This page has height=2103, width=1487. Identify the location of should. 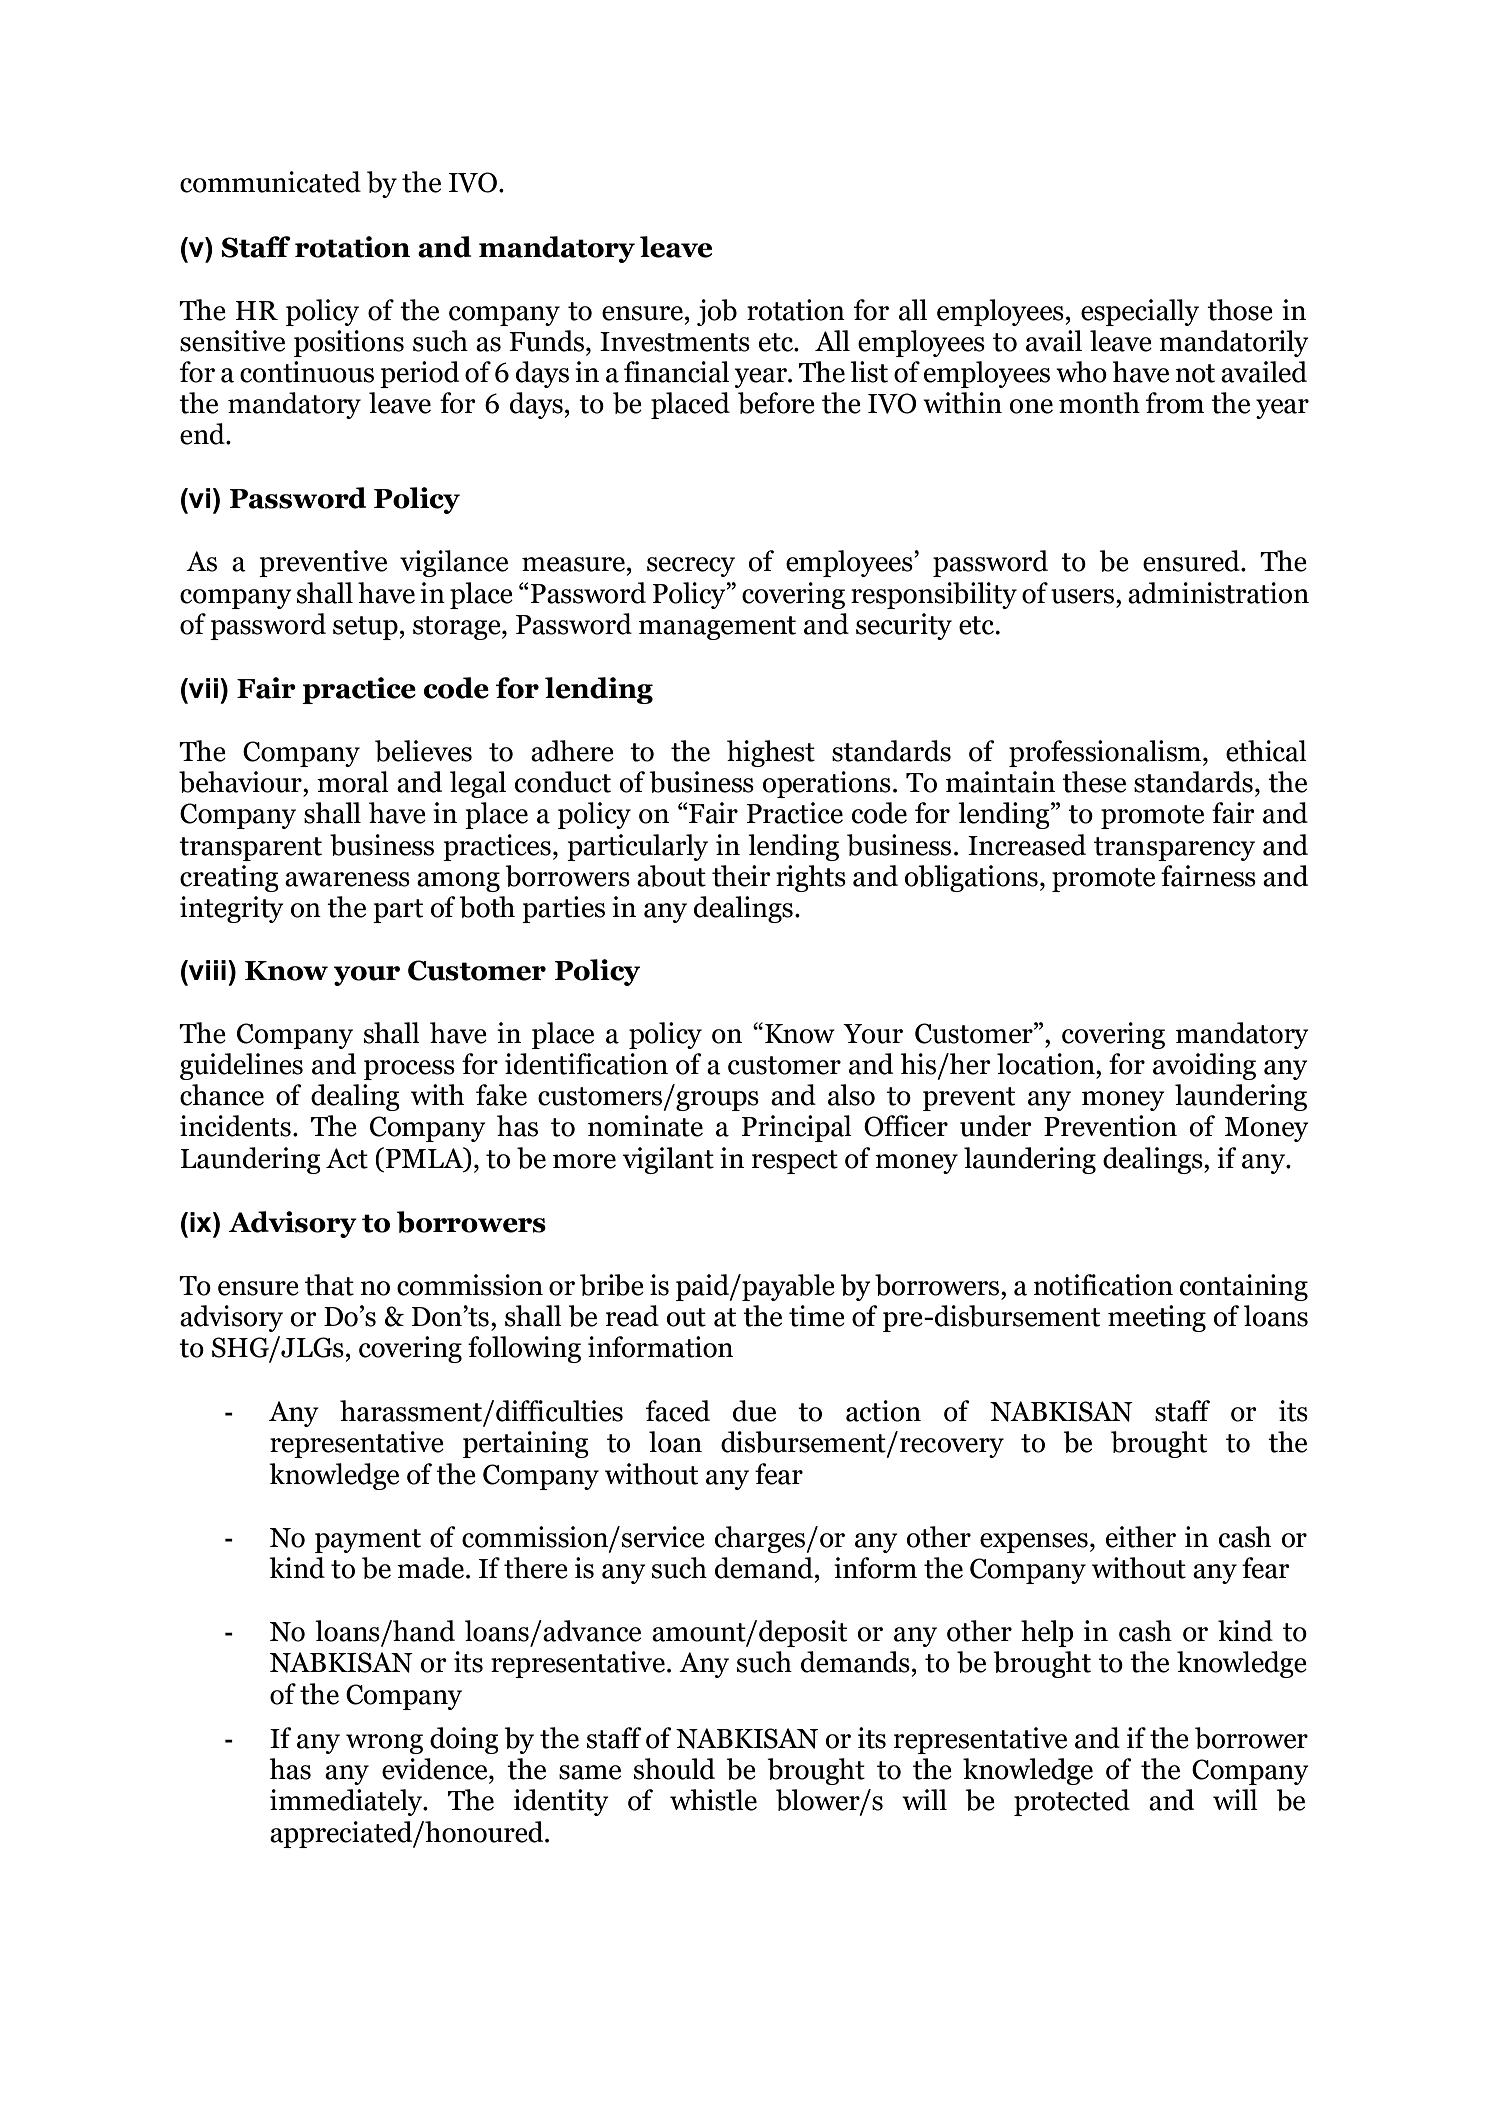
(674, 1769).
